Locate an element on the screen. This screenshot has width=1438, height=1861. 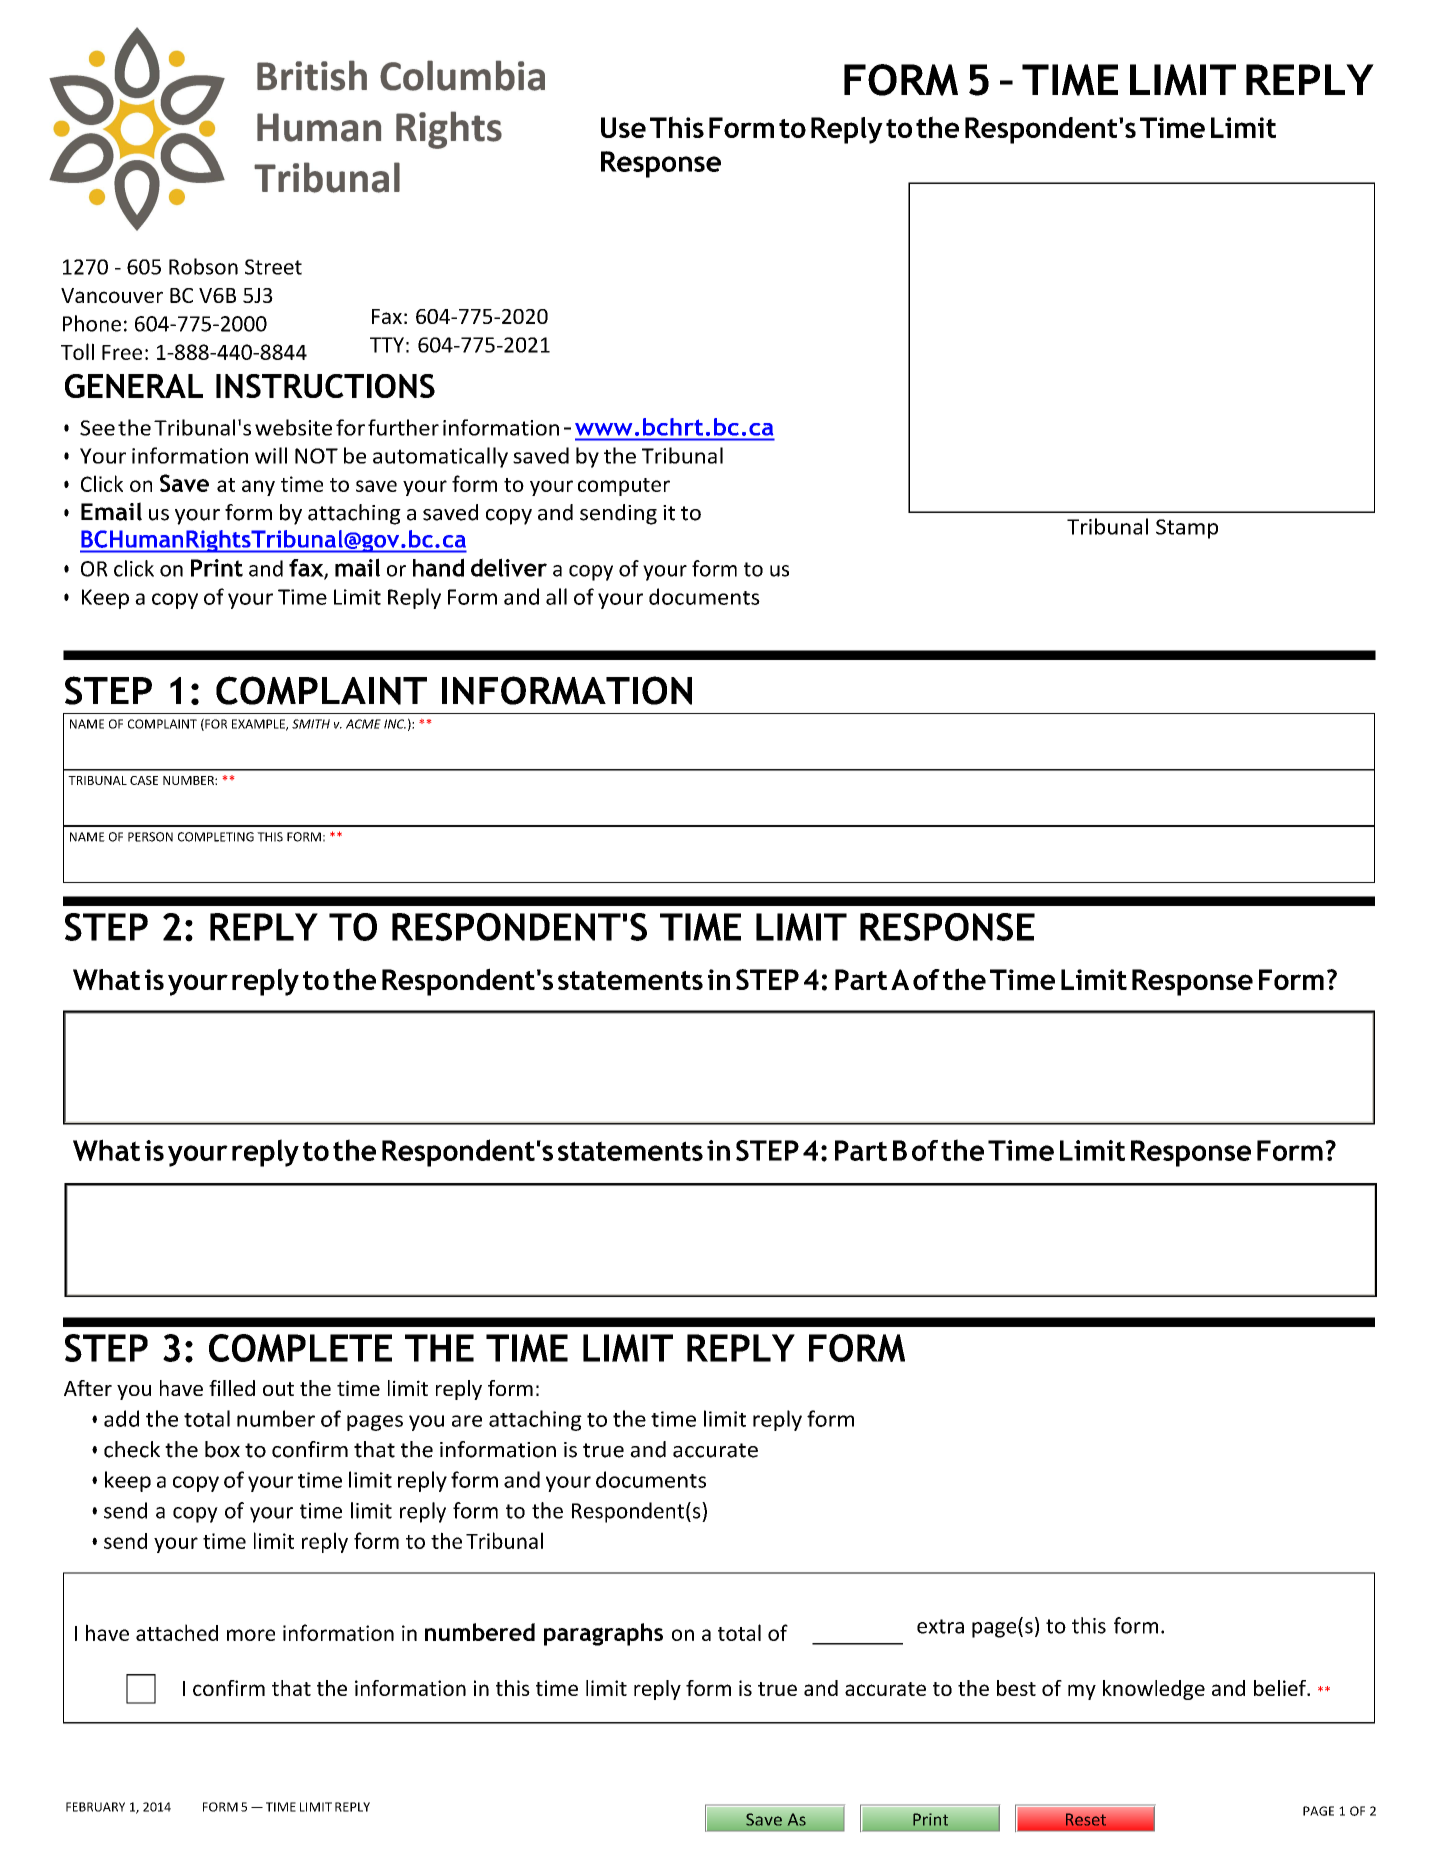
INC is located at coordinates (395, 724).
